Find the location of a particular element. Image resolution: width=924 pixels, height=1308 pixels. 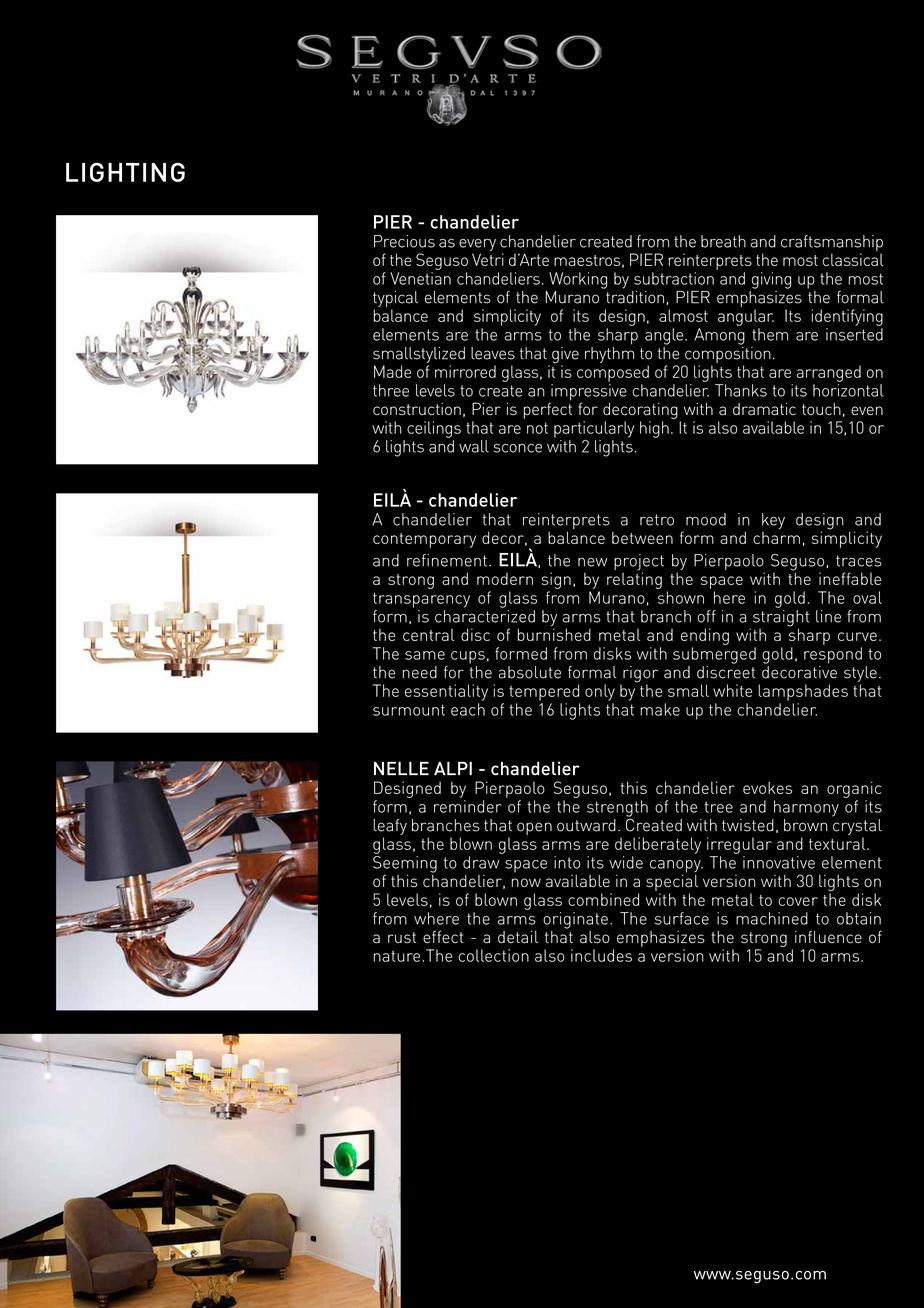

every is located at coordinates (477, 245).
